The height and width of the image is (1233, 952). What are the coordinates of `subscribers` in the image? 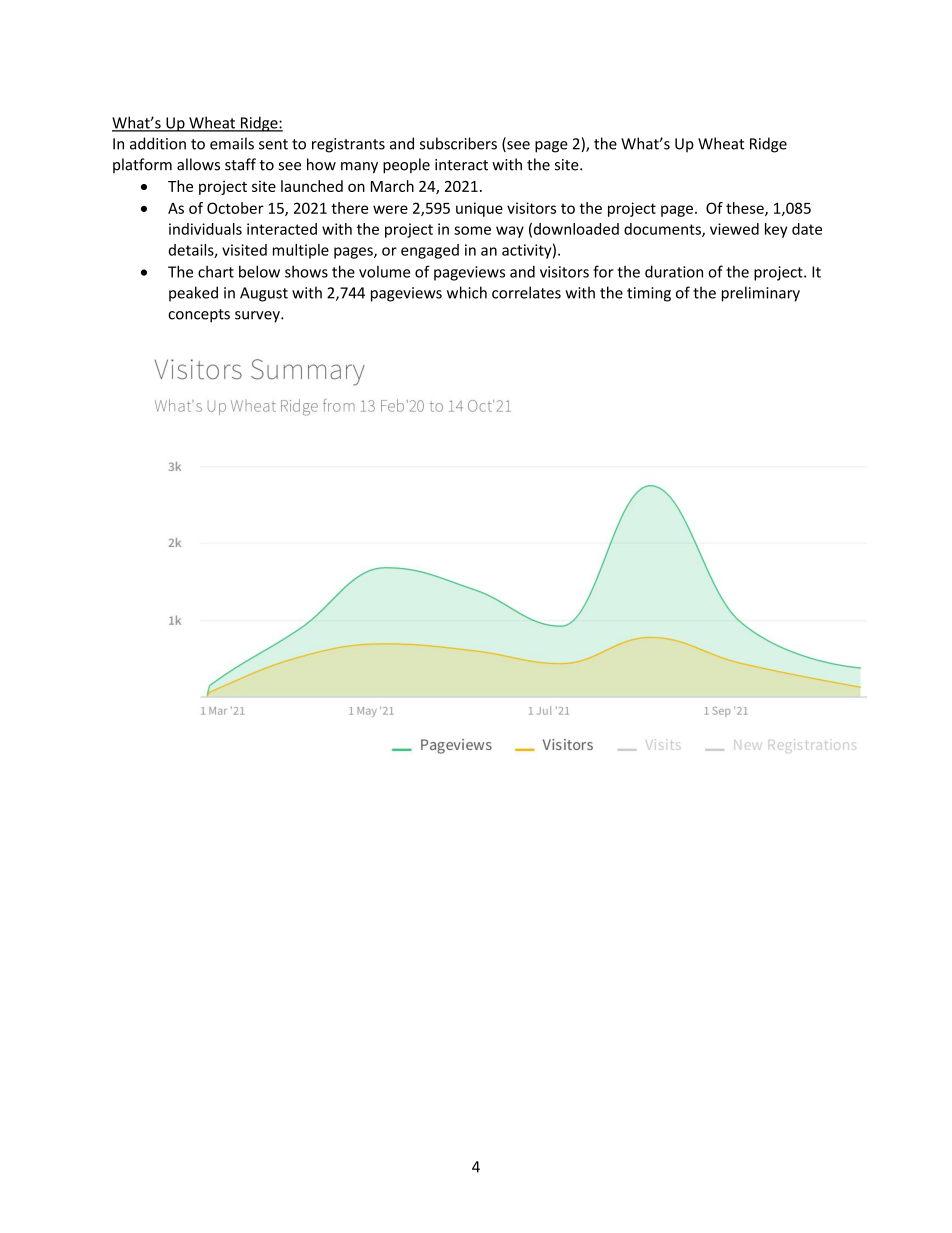 It's located at (458, 143).
